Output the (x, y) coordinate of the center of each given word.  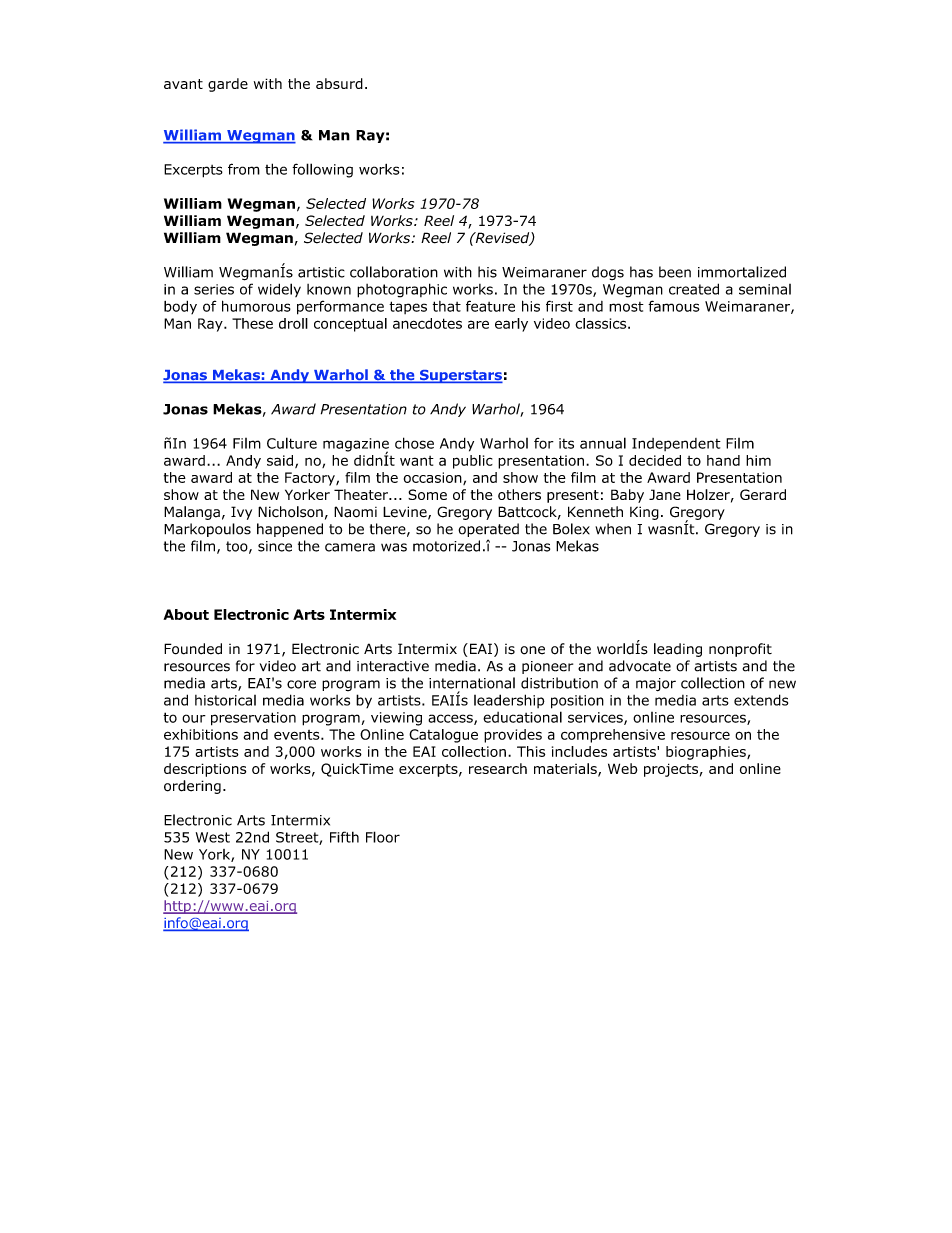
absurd (339, 83)
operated (488, 530)
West (213, 837)
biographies (707, 753)
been (675, 272)
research (498, 768)
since (275, 546)
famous (674, 306)
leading (678, 650)
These (252, 323)
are (478, 324)
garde (228, 85)
